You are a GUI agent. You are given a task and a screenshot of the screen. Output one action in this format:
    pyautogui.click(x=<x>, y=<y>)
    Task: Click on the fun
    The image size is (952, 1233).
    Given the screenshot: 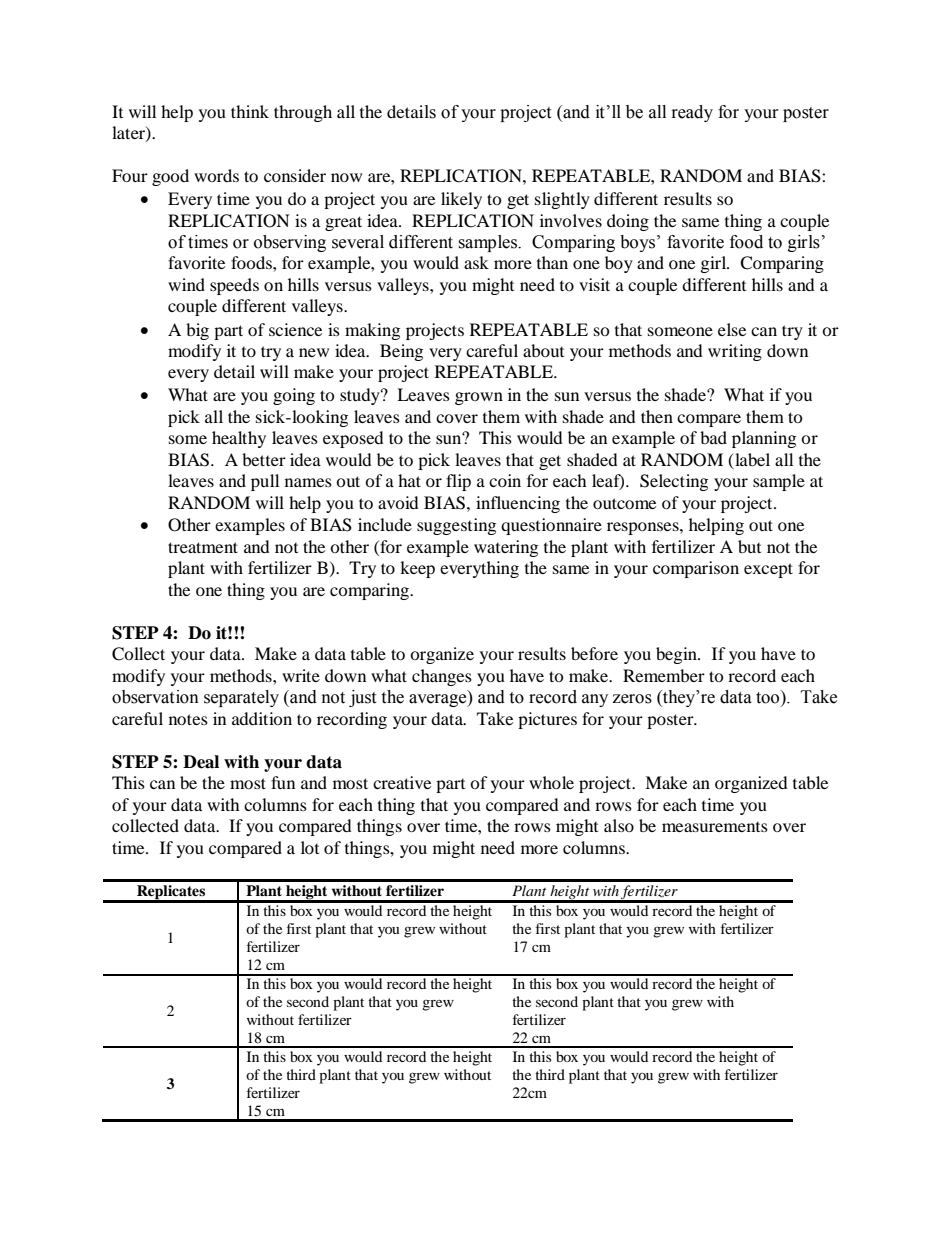 What is the action you would take?
    pyautogui.click(x=283, y=782)
